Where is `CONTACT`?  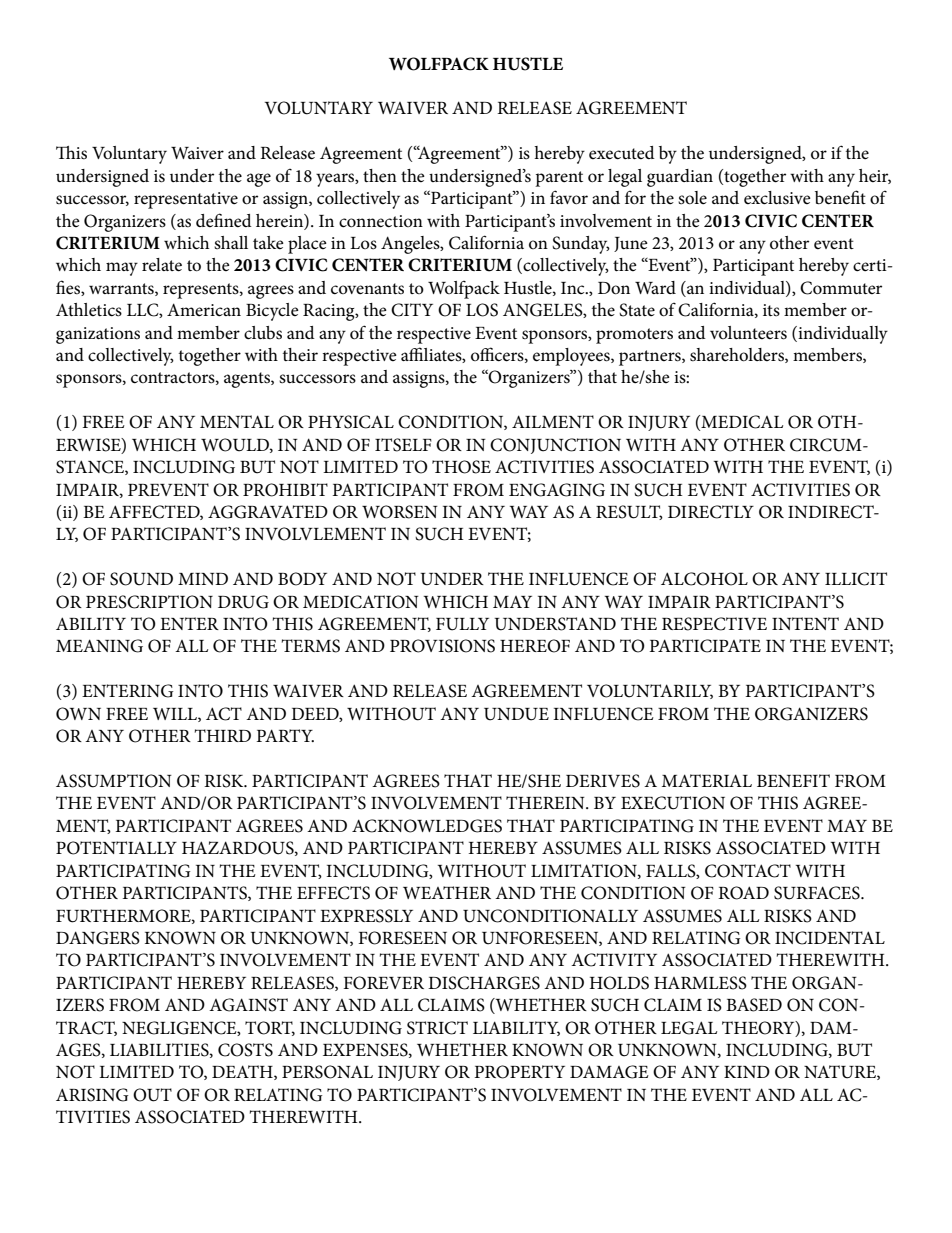
CONTACT is located at coordinates (748, 871).
